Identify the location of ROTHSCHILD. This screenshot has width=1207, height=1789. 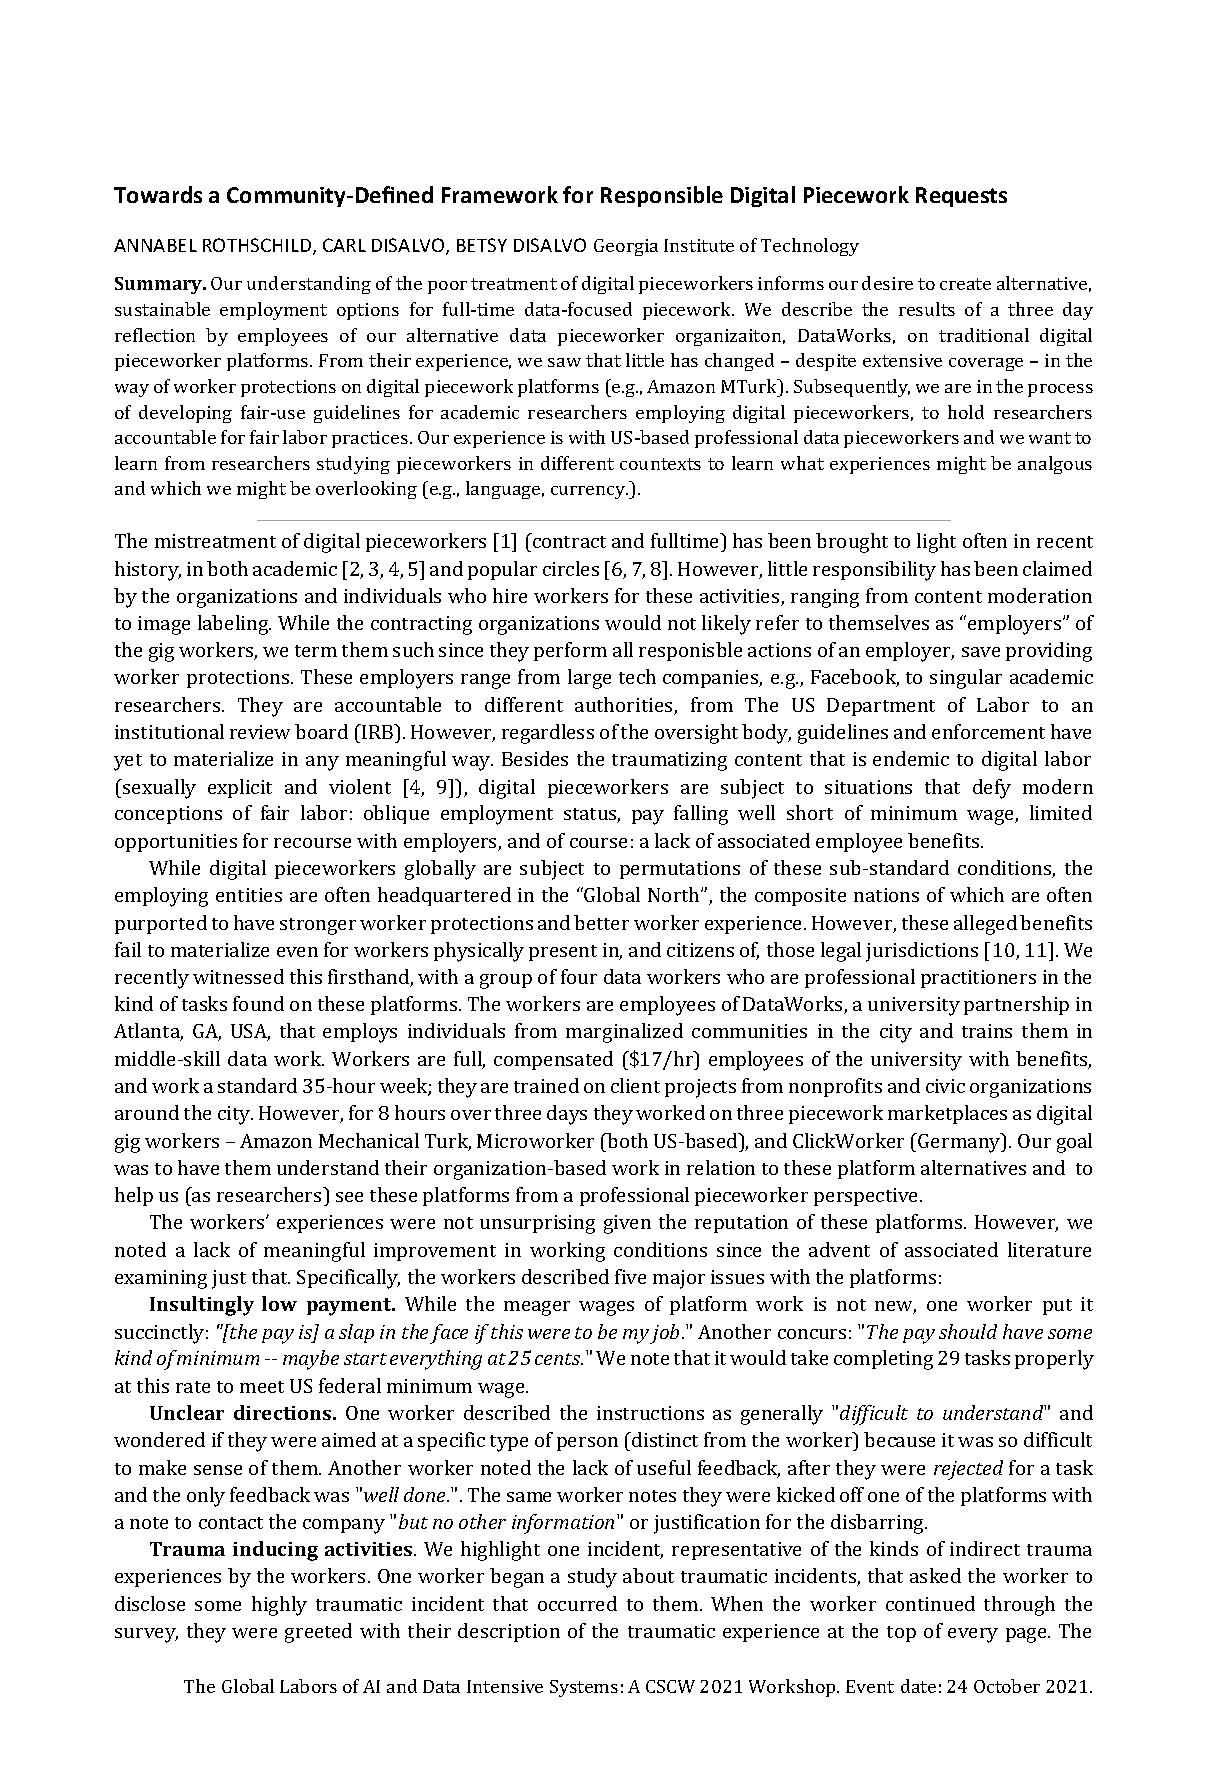
(258, 246).
